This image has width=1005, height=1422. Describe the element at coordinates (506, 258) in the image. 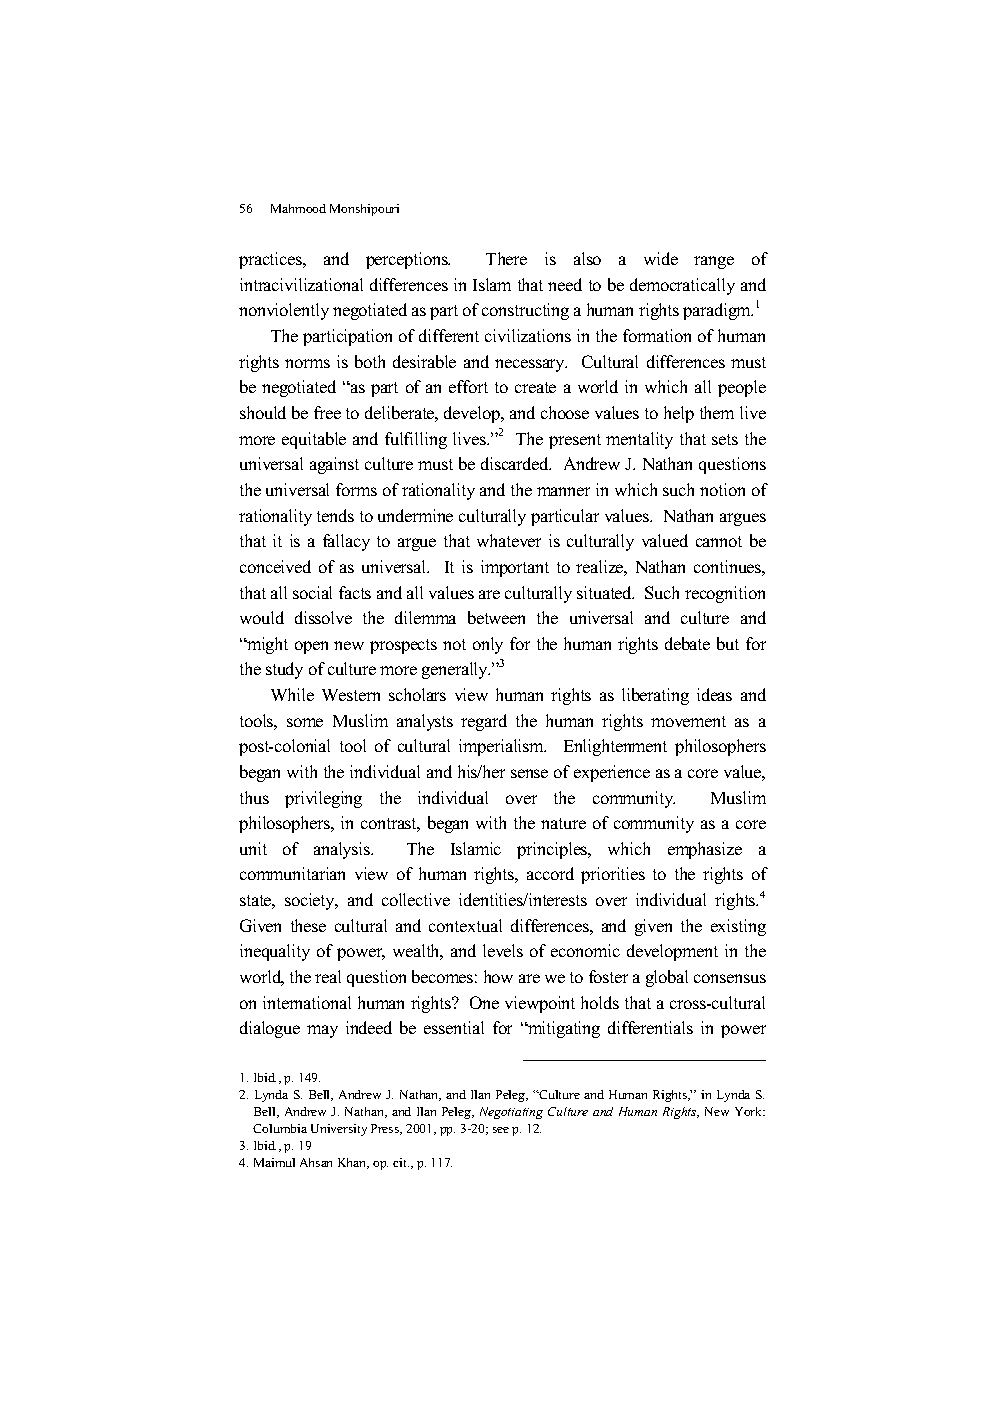

I see `There` at that location.
